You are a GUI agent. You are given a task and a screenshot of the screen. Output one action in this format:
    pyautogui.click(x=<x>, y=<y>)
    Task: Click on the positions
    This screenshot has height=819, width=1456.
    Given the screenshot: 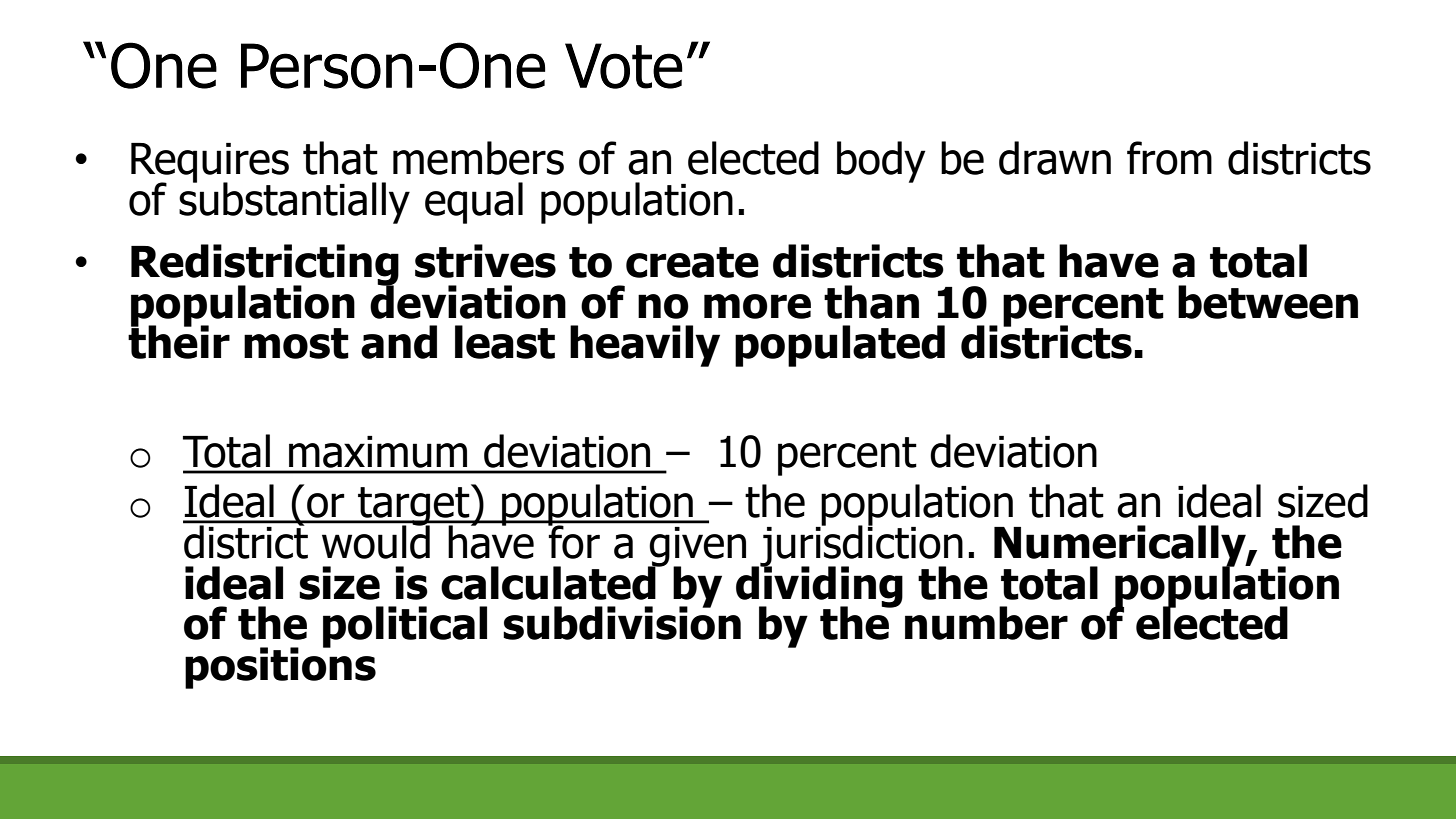 What is the action you would take?
    pyautogui.click(x=280, y=667)
